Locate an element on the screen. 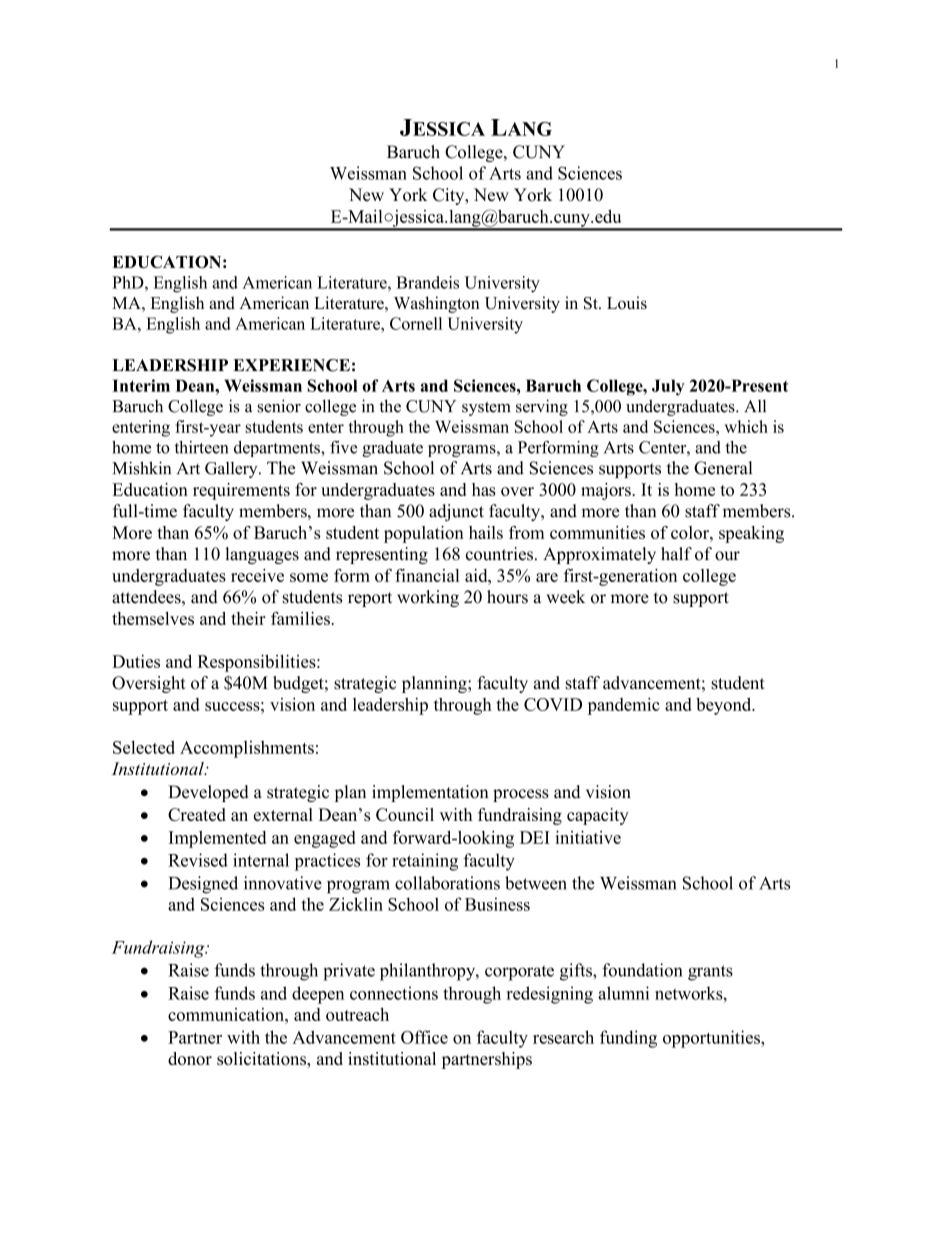  EXPERIENCE is located at coordinates (291, 365).
